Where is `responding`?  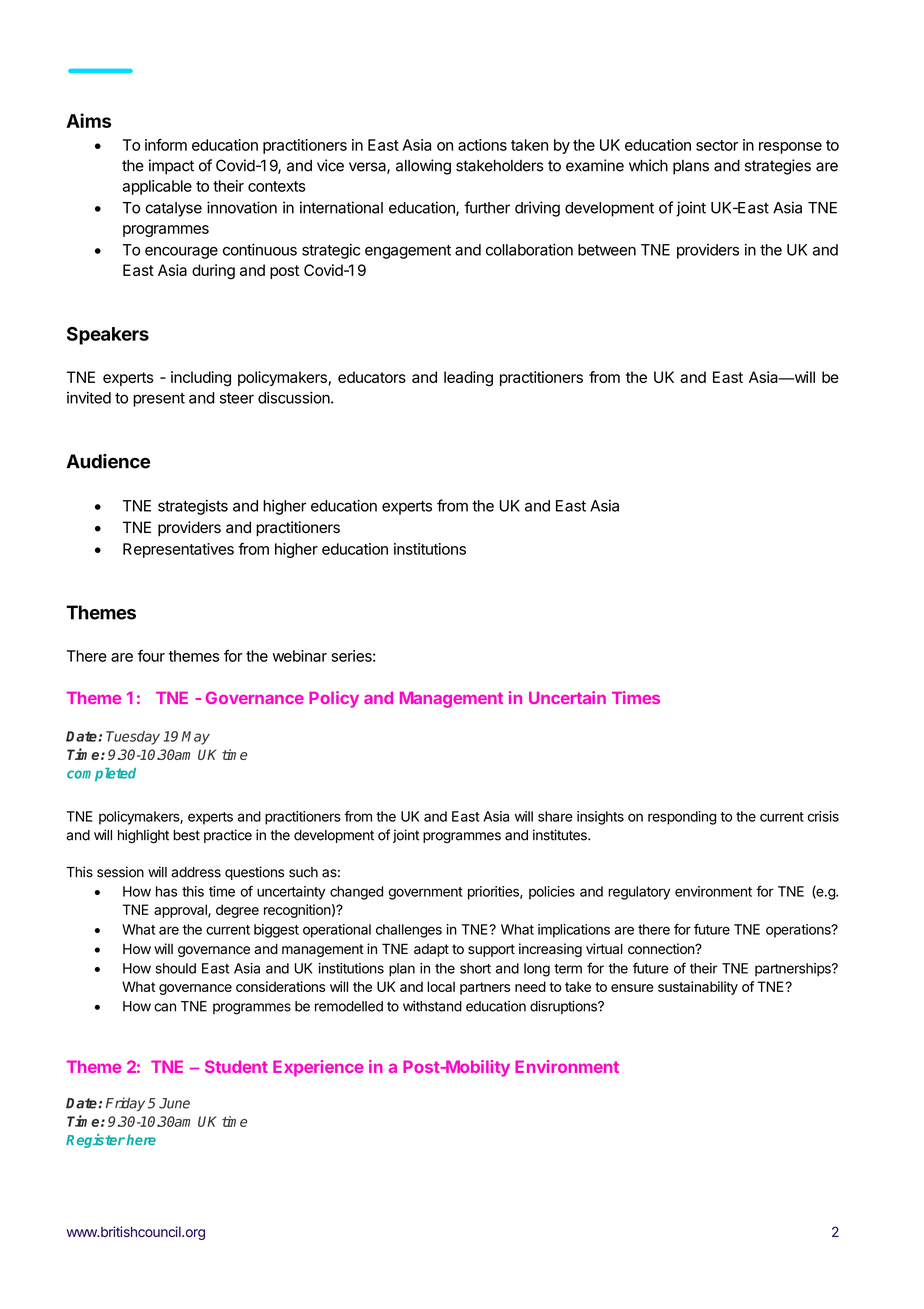
responding is located at coordinates (682, 818).
